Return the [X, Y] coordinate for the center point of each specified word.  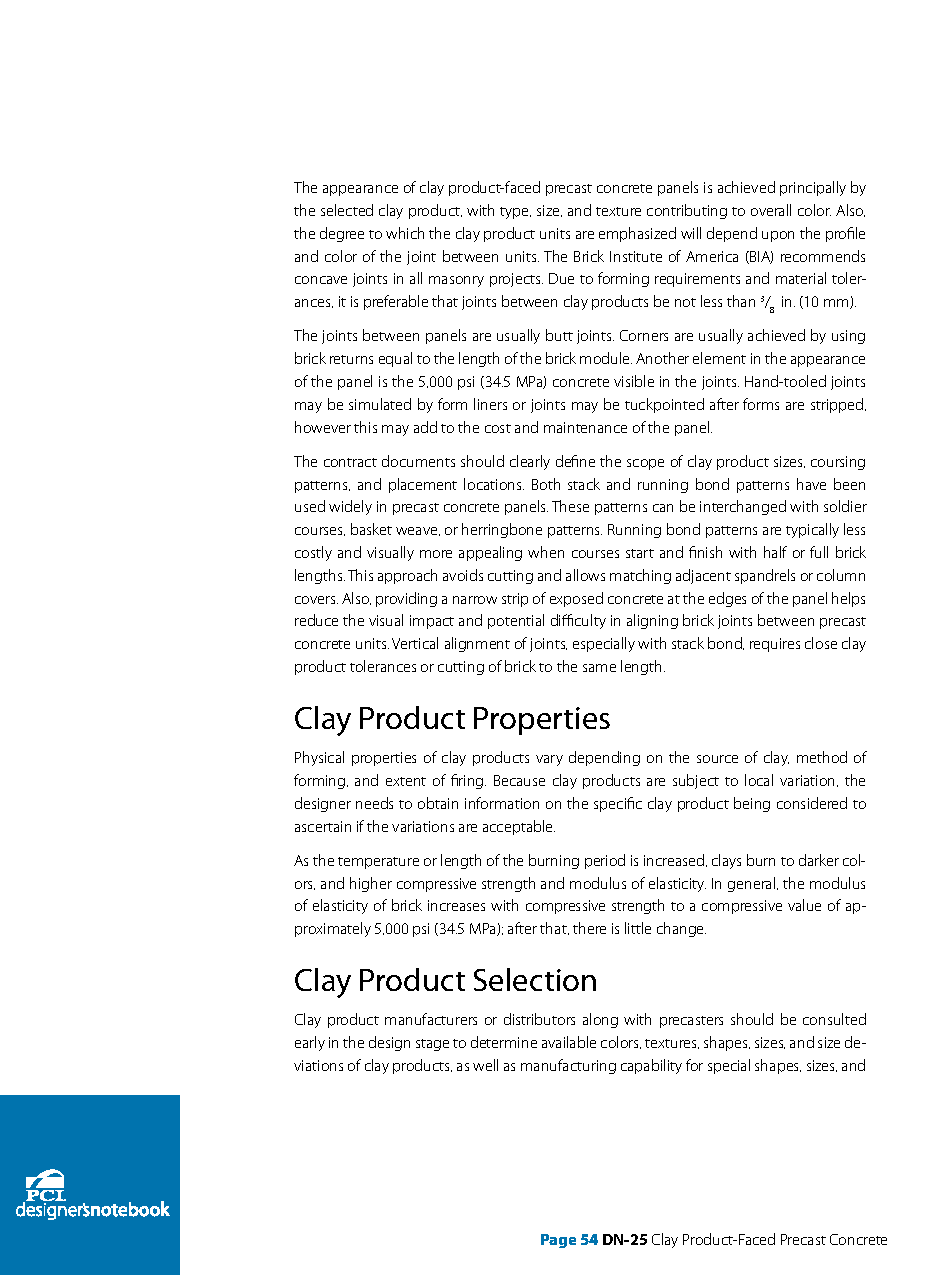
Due [561, 278]
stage [432, 1045]
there [589, 928]
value [804, 905]
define [575, 461]
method [822, 757]
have [811, 484]
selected [347, 210]
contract [350, 462]
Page [558, 1241]
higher [371, 884]
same [599, 668]
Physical [319, 758]
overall [771, 210]
